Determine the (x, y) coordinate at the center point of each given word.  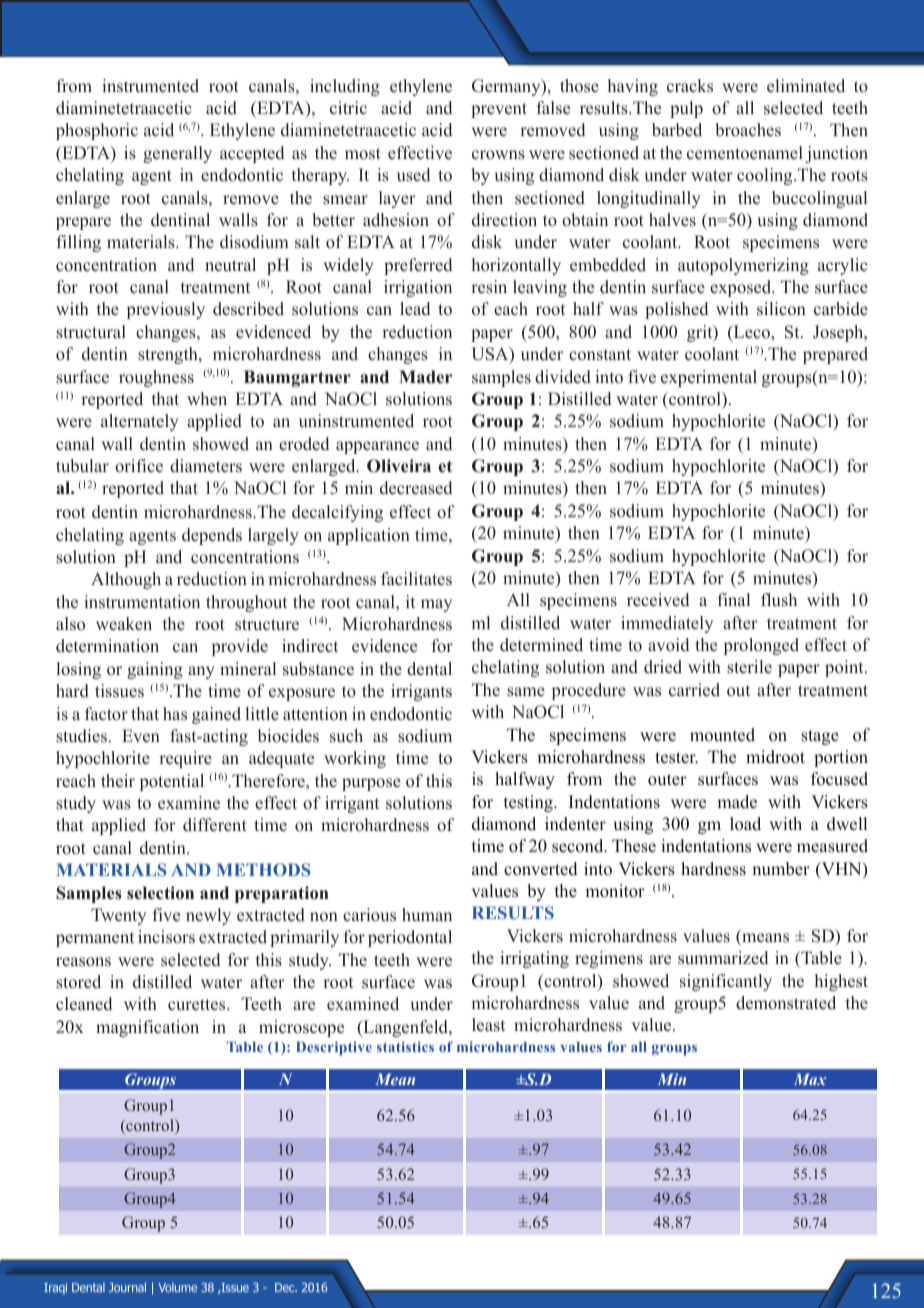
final (734, 599)
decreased (416, 488)
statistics (405, 1046)
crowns (498, 155)
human (427, 914)
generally (177, 154)
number (781, 869)
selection (160, 893)
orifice (139, 466)
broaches (748, 130)
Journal (127, 1287)
